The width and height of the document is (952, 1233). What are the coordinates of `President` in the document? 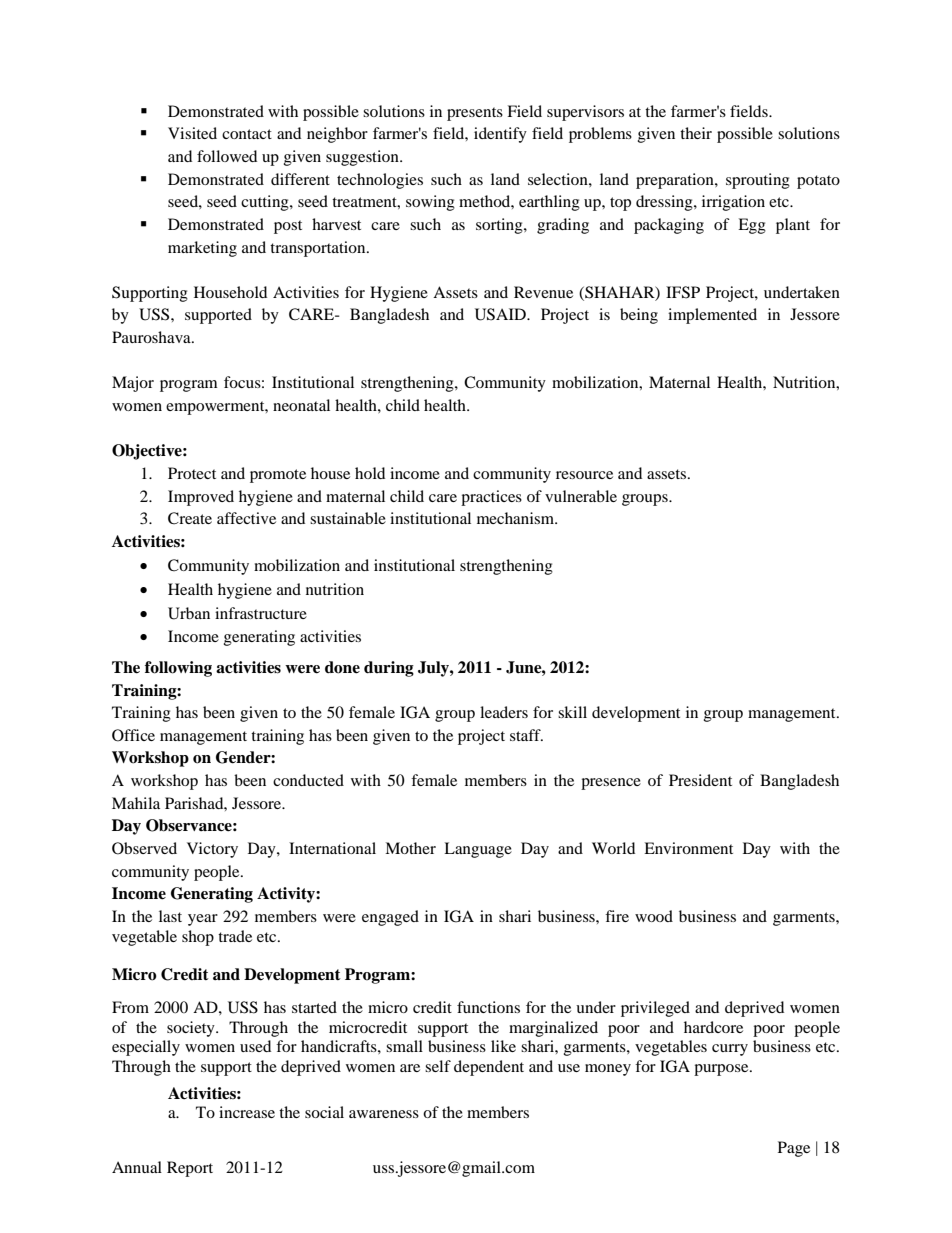 It's located at (700, 780).
